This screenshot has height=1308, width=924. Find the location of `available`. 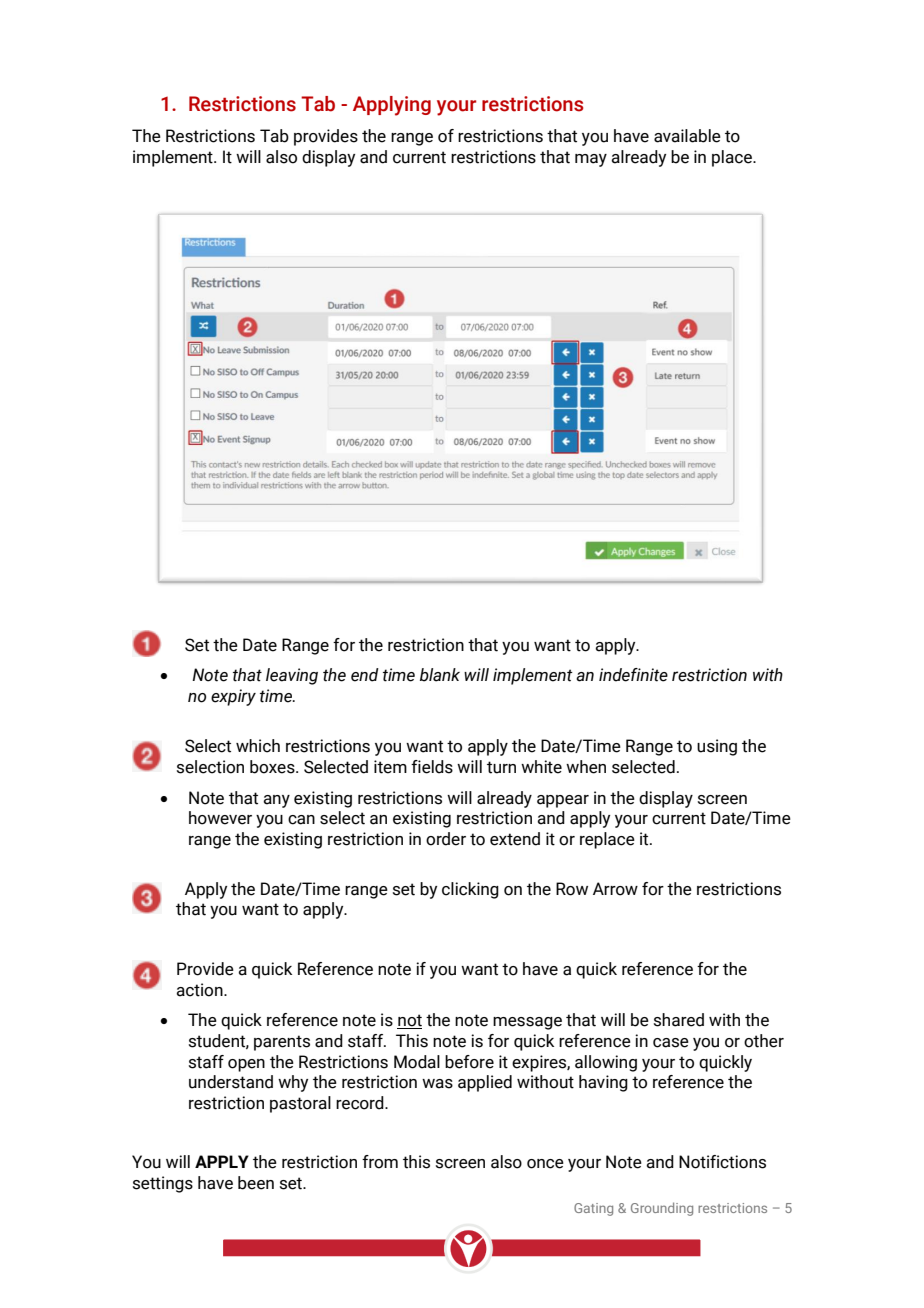

available is located at coordinates (687, 136).
